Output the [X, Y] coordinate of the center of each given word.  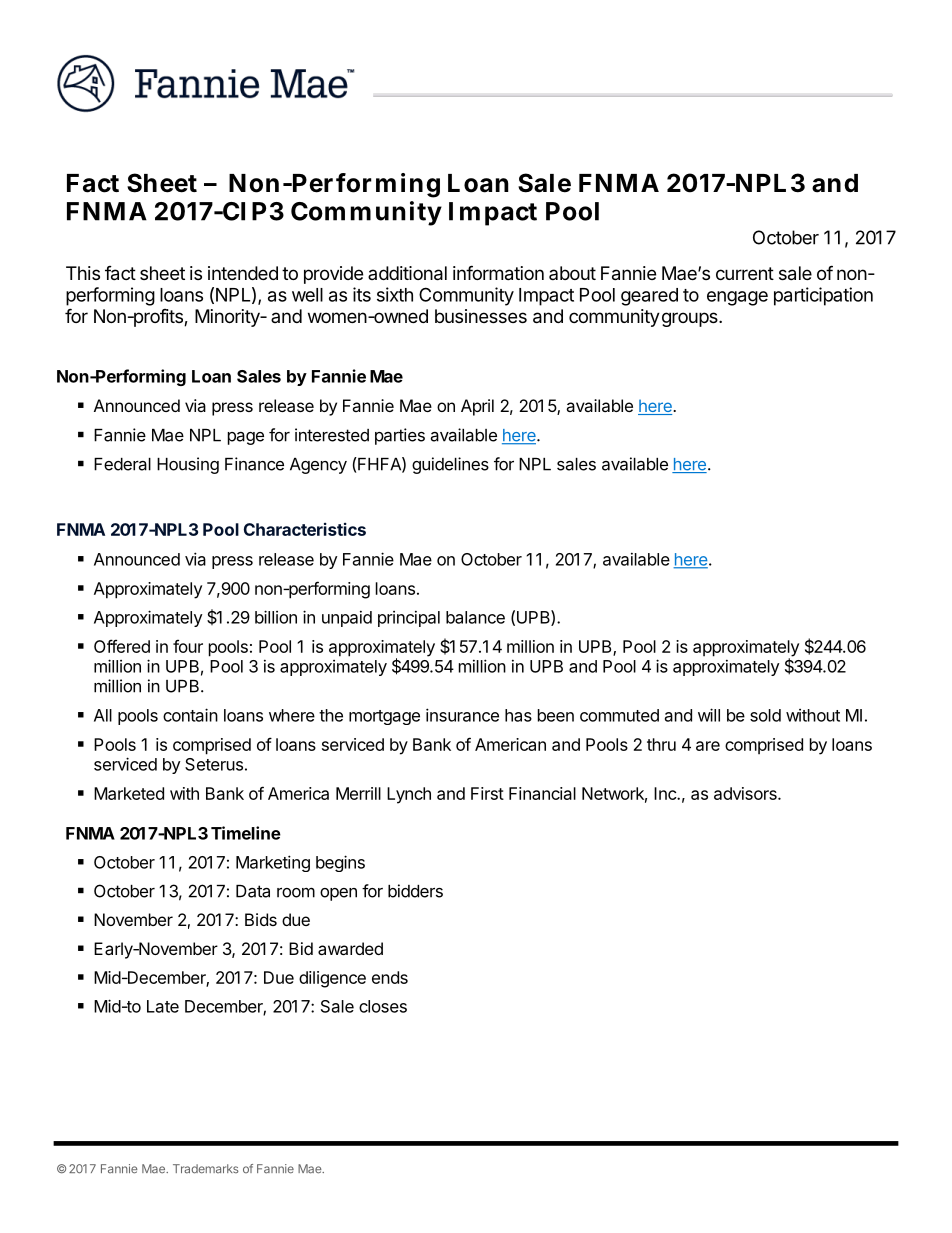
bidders [415, 891]
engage [737, 298]
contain [190, 715]
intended [243, 273]
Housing [188, 465]
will [709, 715]
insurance [462, 715]
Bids [261, 919]
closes [383, 1006]
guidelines [450, 465]
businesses [481, 316]
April [477, 407]
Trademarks [206, 1169]
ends [390, 977]
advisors [746, 793]
